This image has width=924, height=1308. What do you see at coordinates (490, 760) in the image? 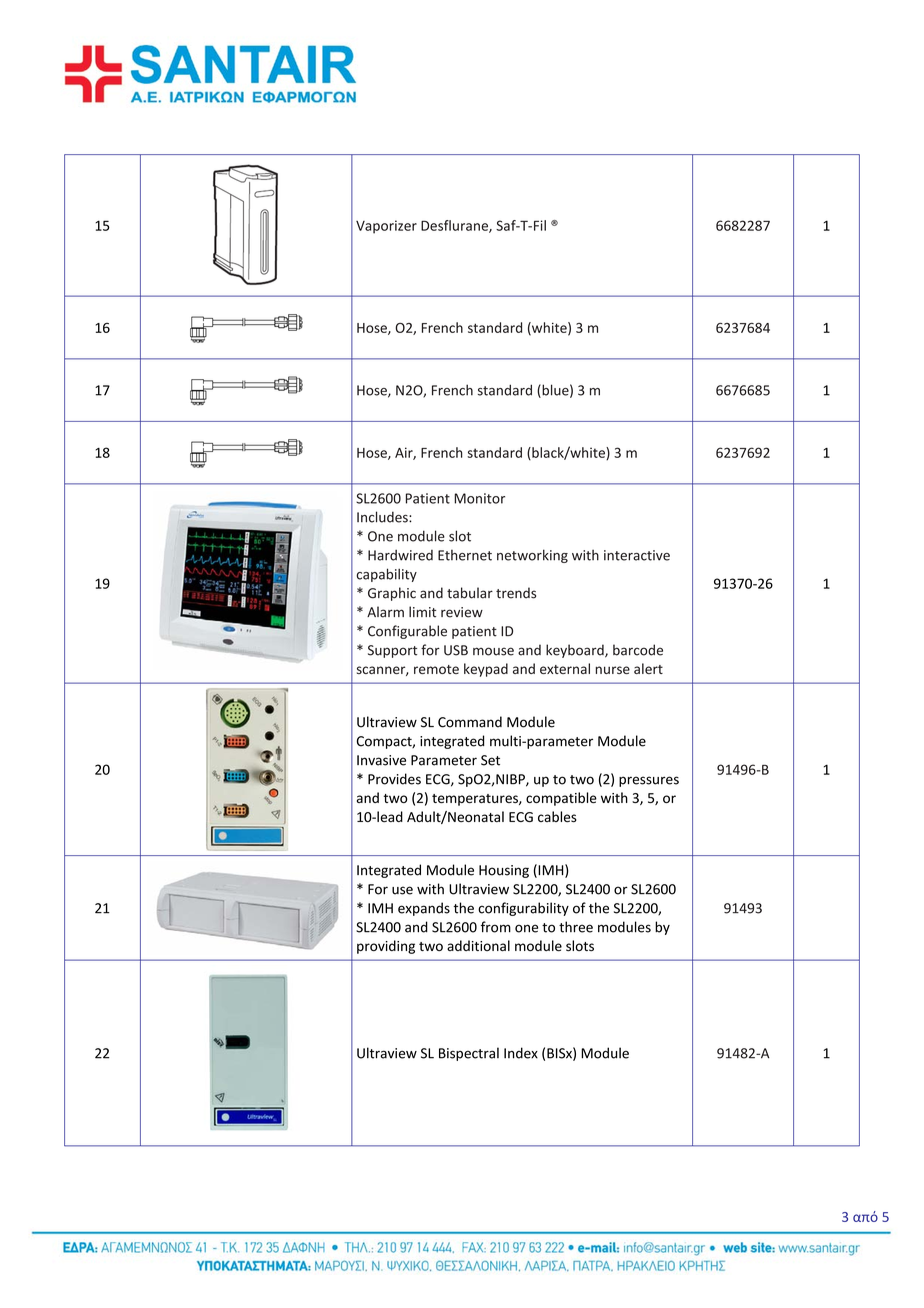
I see `Set` at bounding box center [490, 760].
